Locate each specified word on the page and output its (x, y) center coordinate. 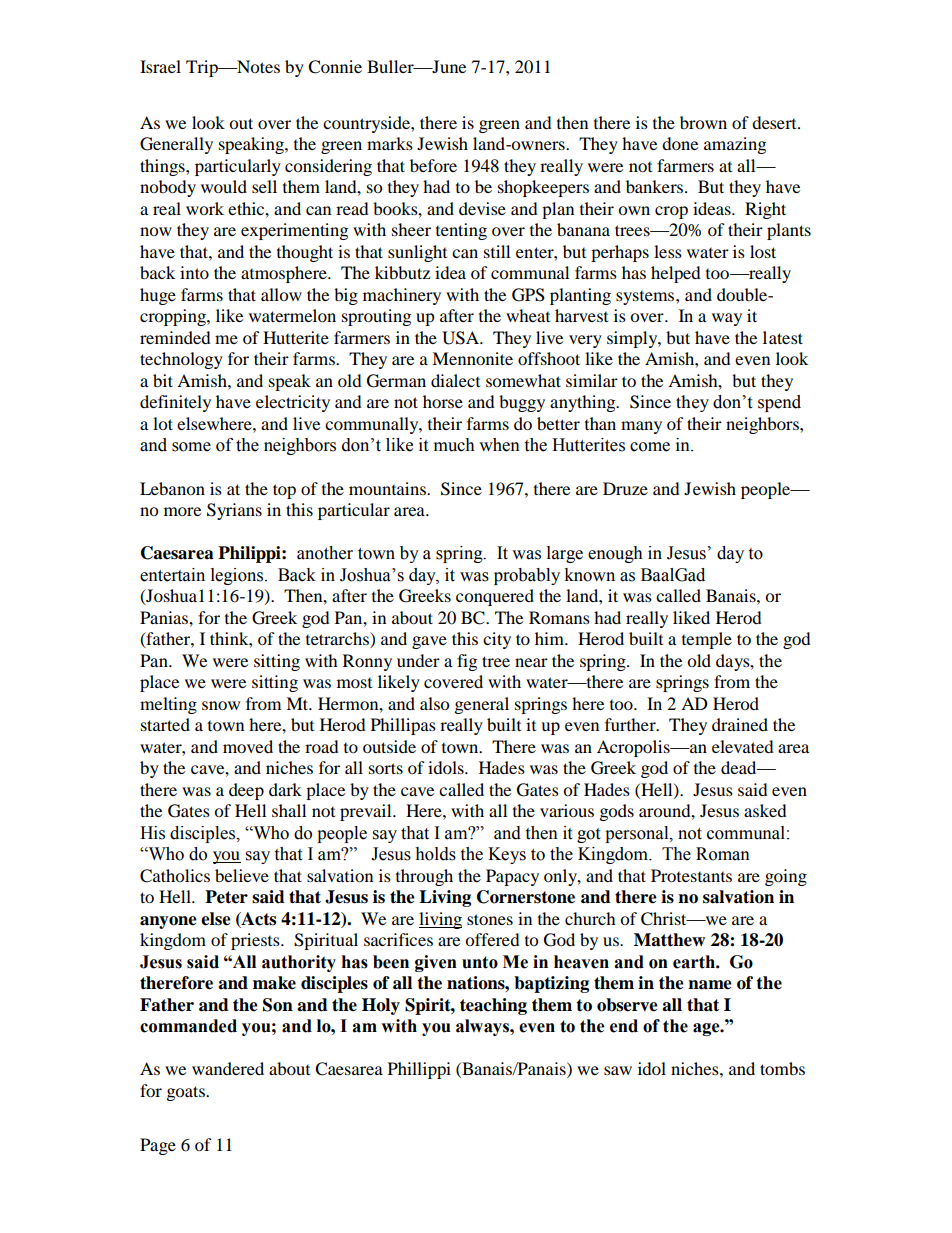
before (433, 165)
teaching (493, 1006)
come (650, 447)
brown (703, 122)
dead (740, 767)
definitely (175, 403)
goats (187, 1093)
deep (246, 791)
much (454, 445)
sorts (386, 768)
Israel (160, 66)
